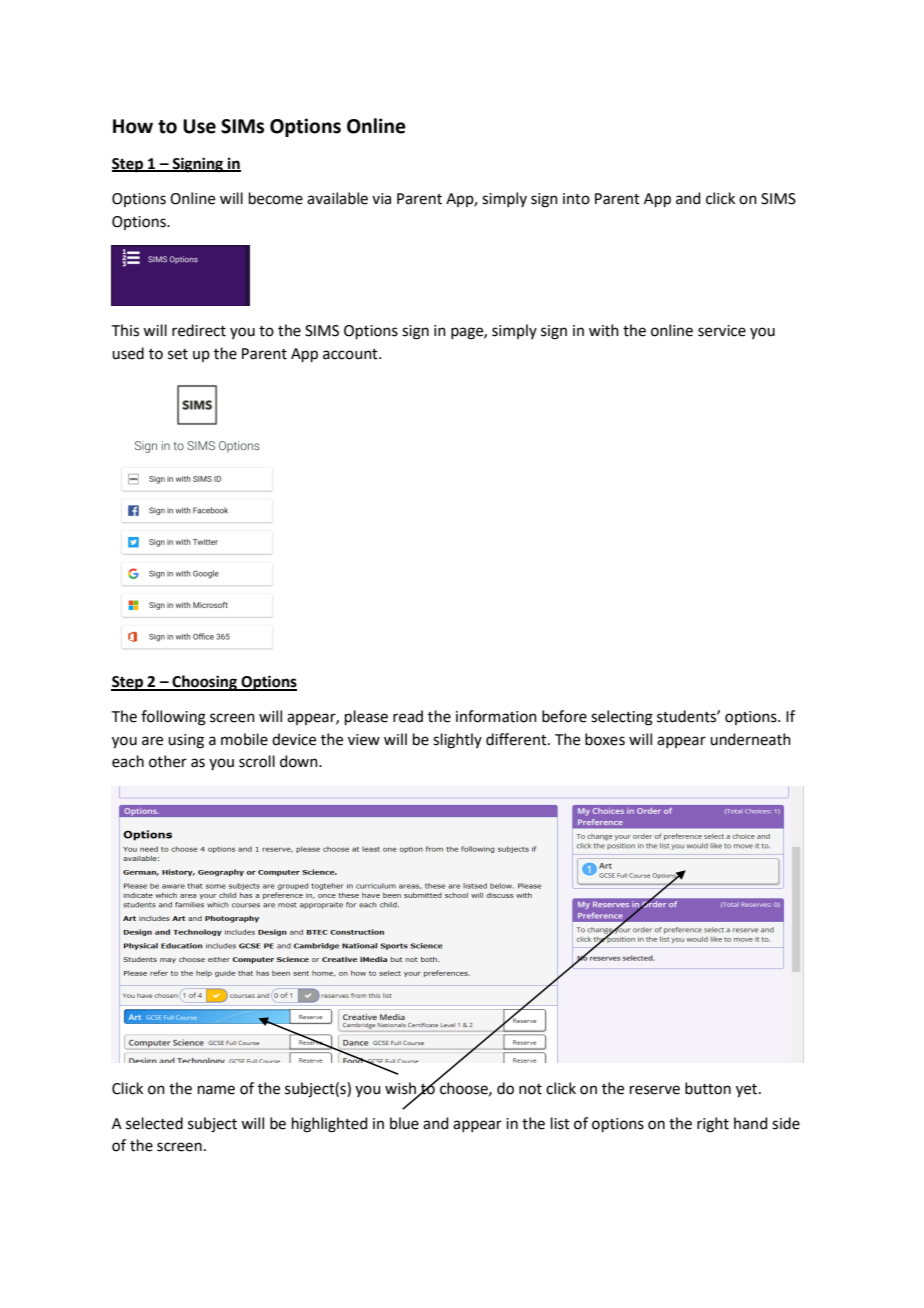 This screenshot has width=924, height=1308. I want to click on name, so click(216, 1090).
